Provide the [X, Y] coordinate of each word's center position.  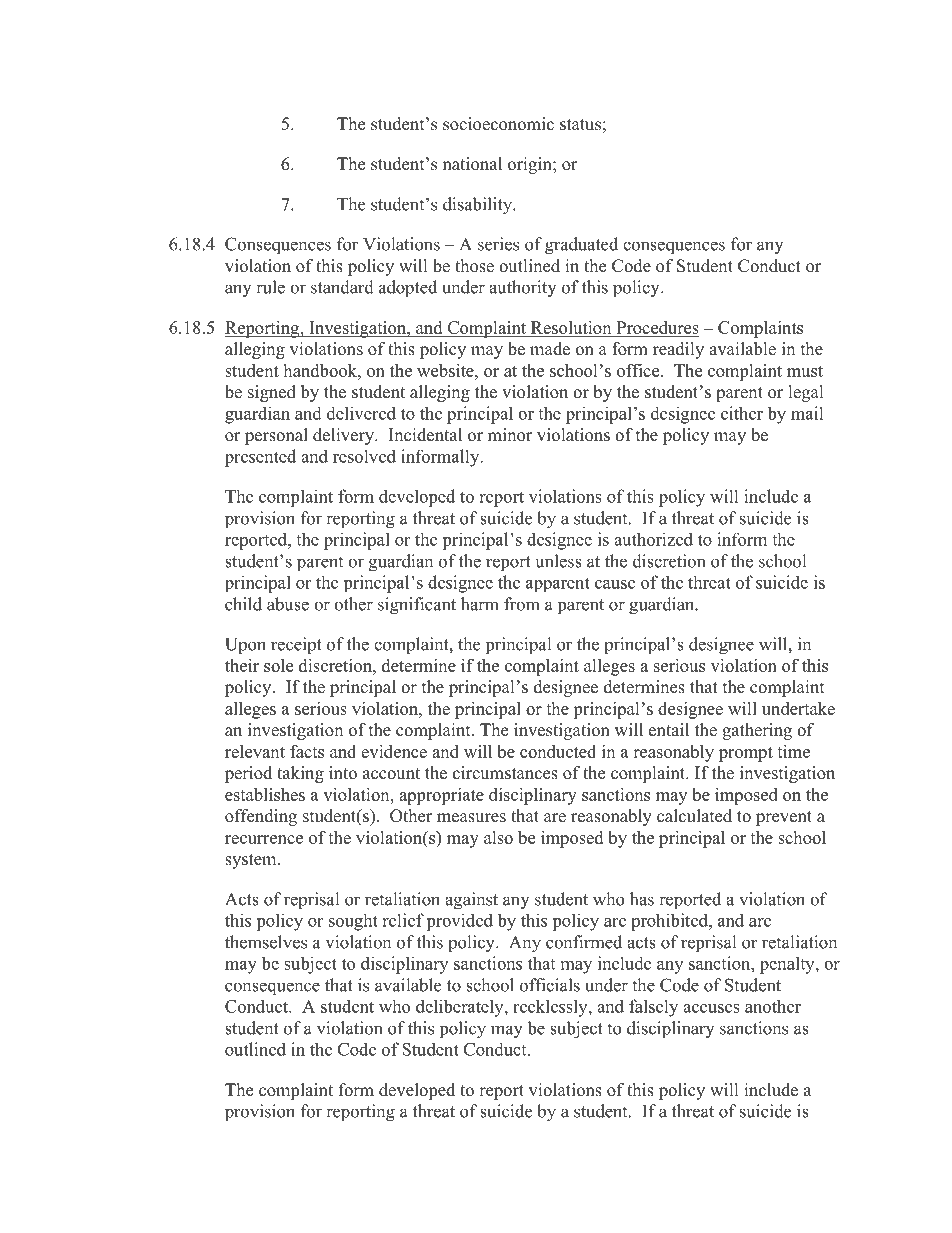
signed [272, 393]
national [472, 164]
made [550, 349]
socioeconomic [498, 124]
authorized [653, 539]
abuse [288, 604]
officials [550, 985]
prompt [746, 754]
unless [559, 561]
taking [300, 774]
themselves [266, 942]
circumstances [505, 773]
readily [678, 350]
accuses [711, 1008]
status [580, 125]
